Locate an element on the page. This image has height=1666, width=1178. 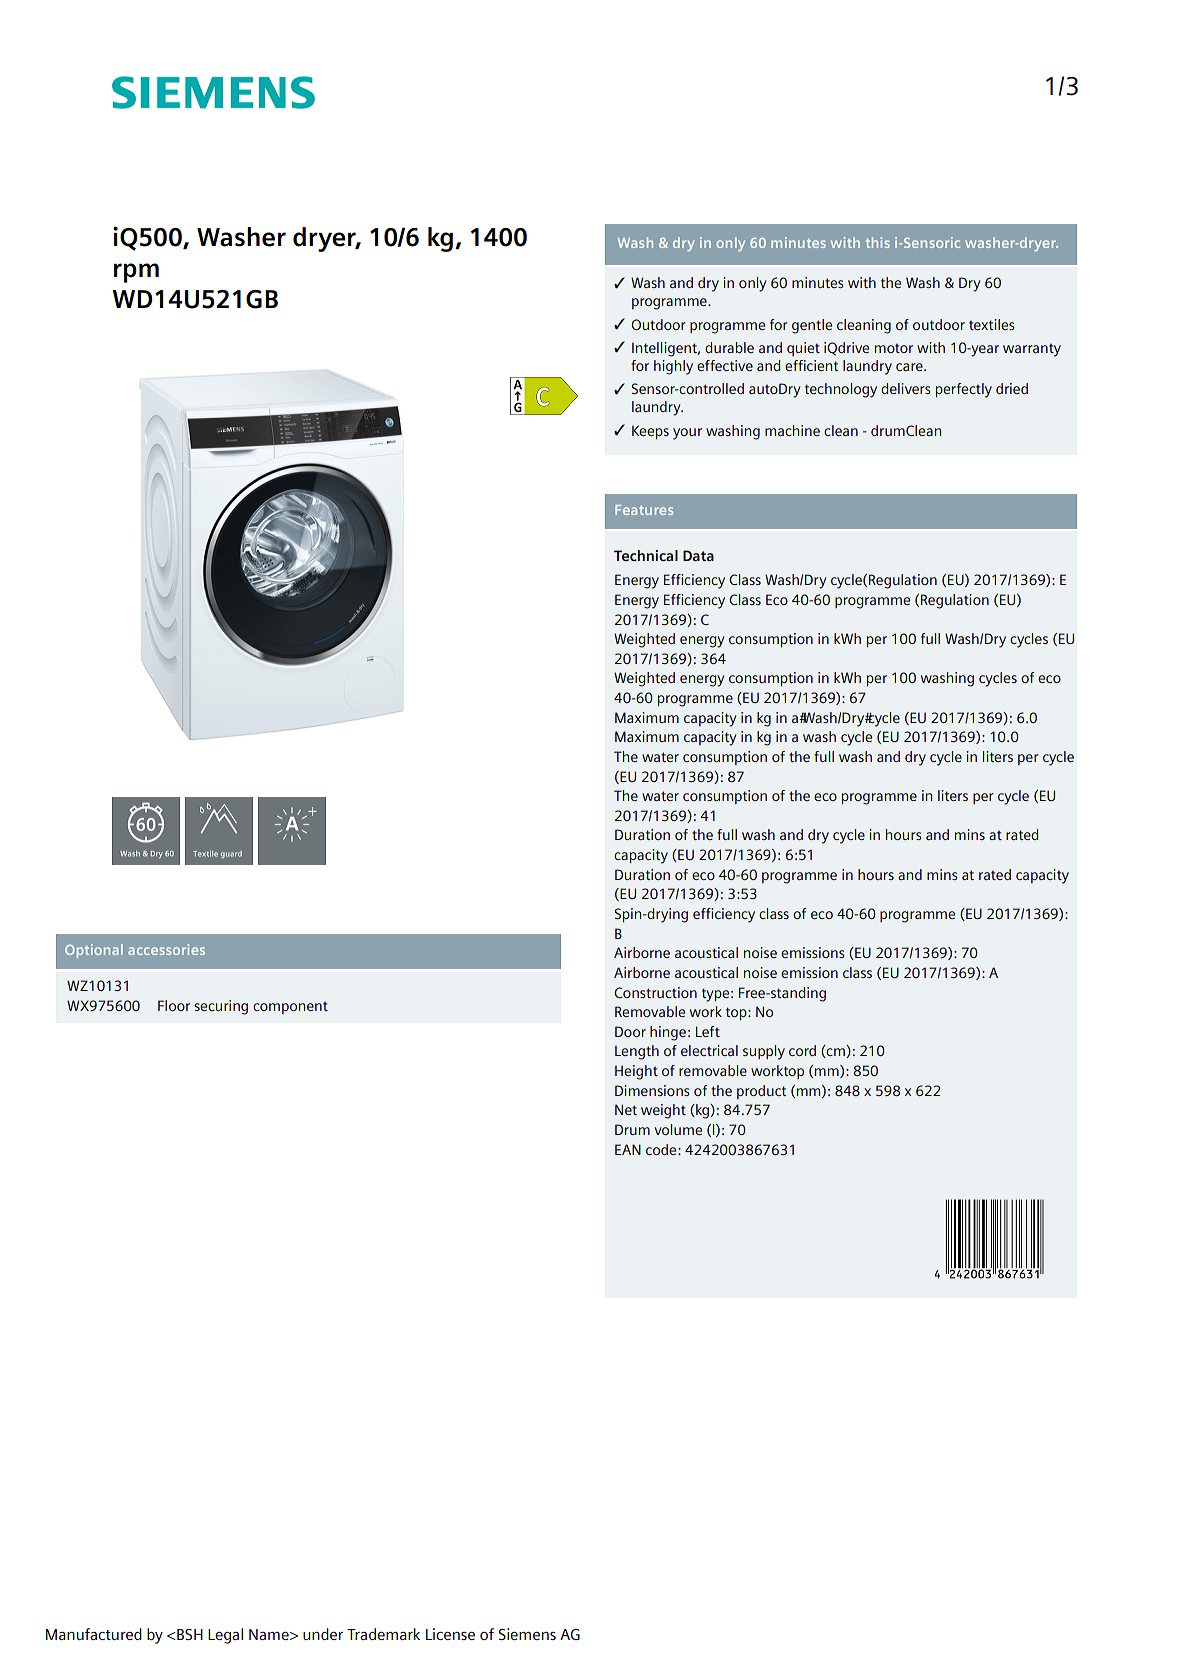
Data is located at coordinates (698, 555).
